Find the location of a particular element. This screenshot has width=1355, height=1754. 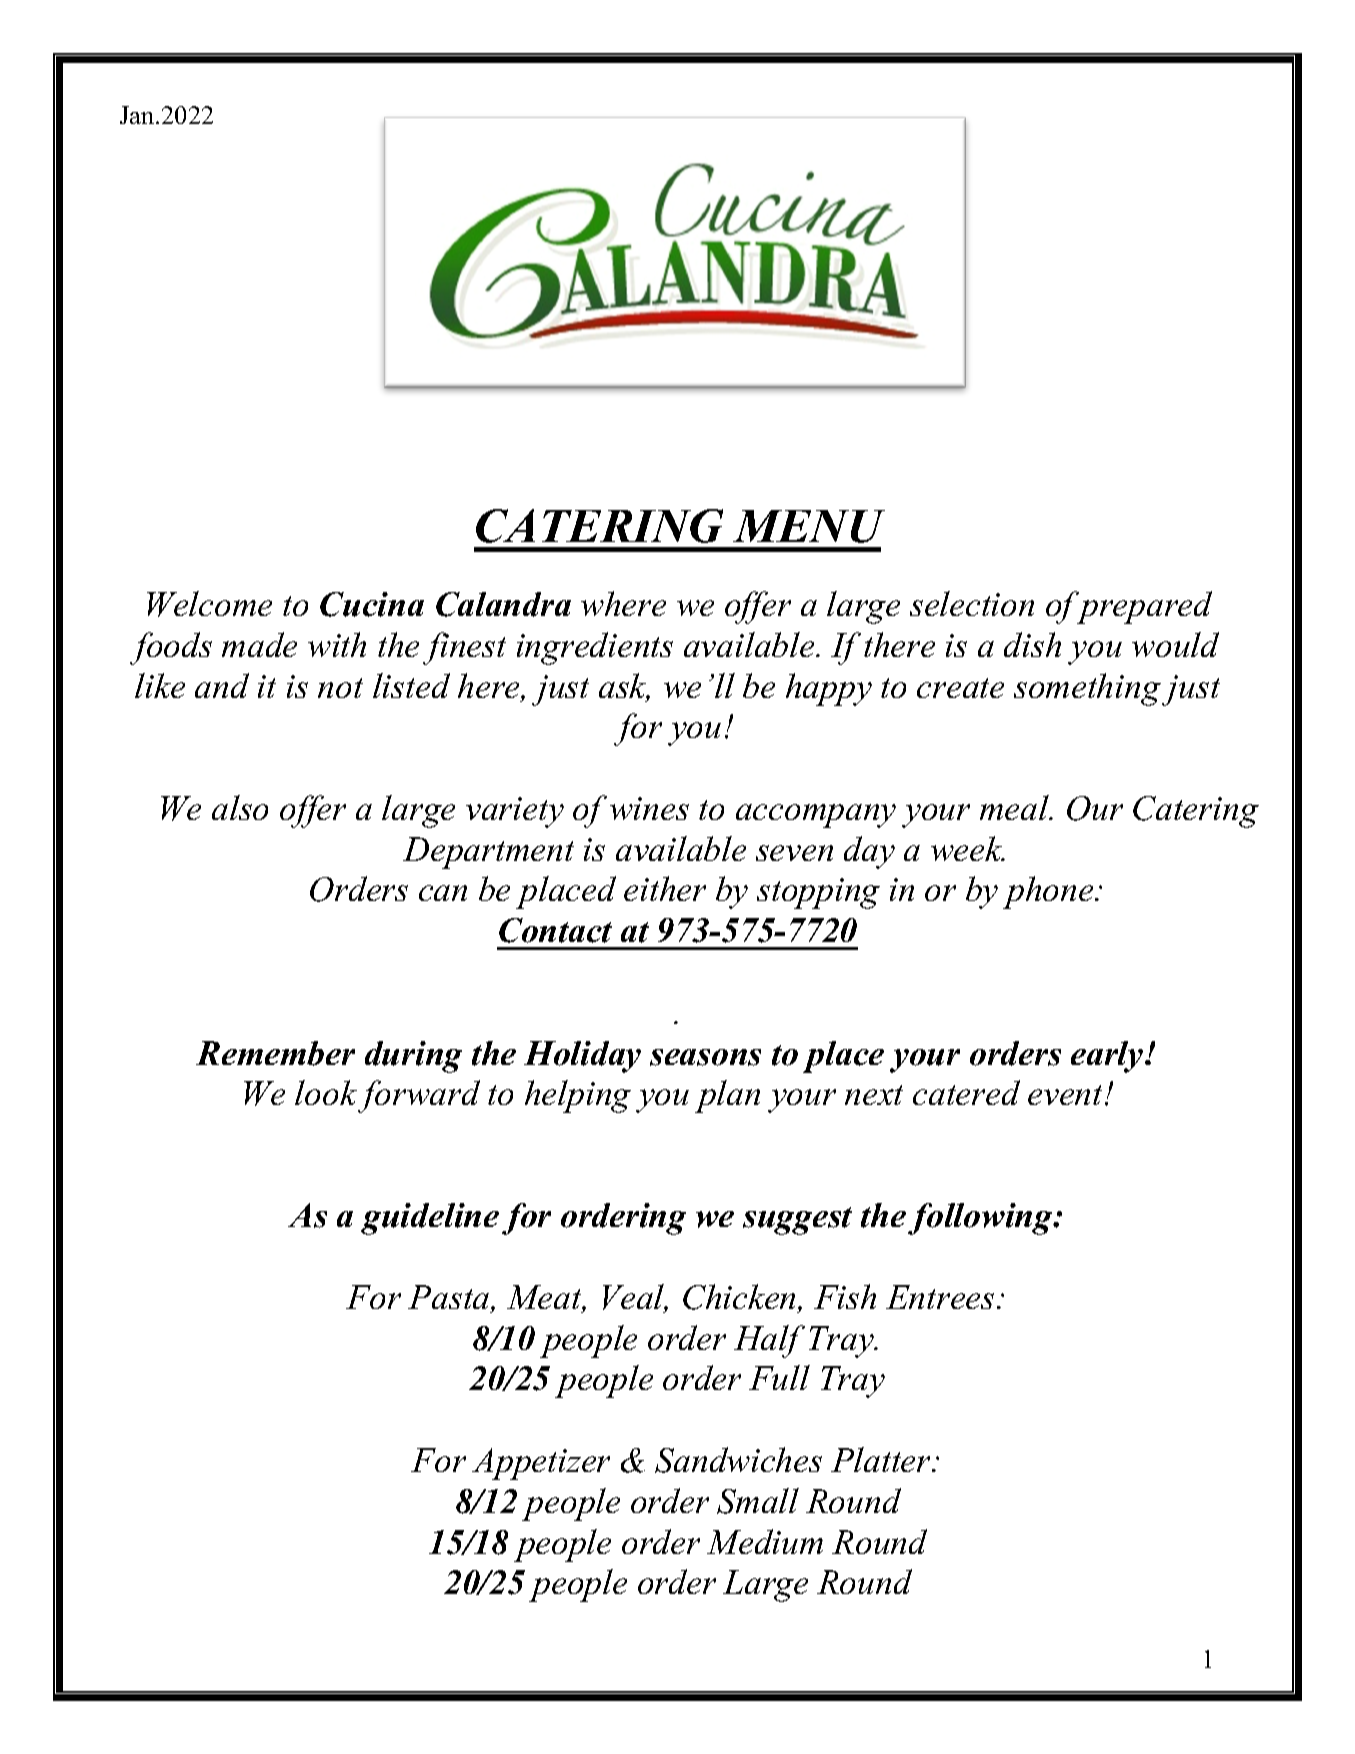

Welcome is located at coordinates (209, 604).
